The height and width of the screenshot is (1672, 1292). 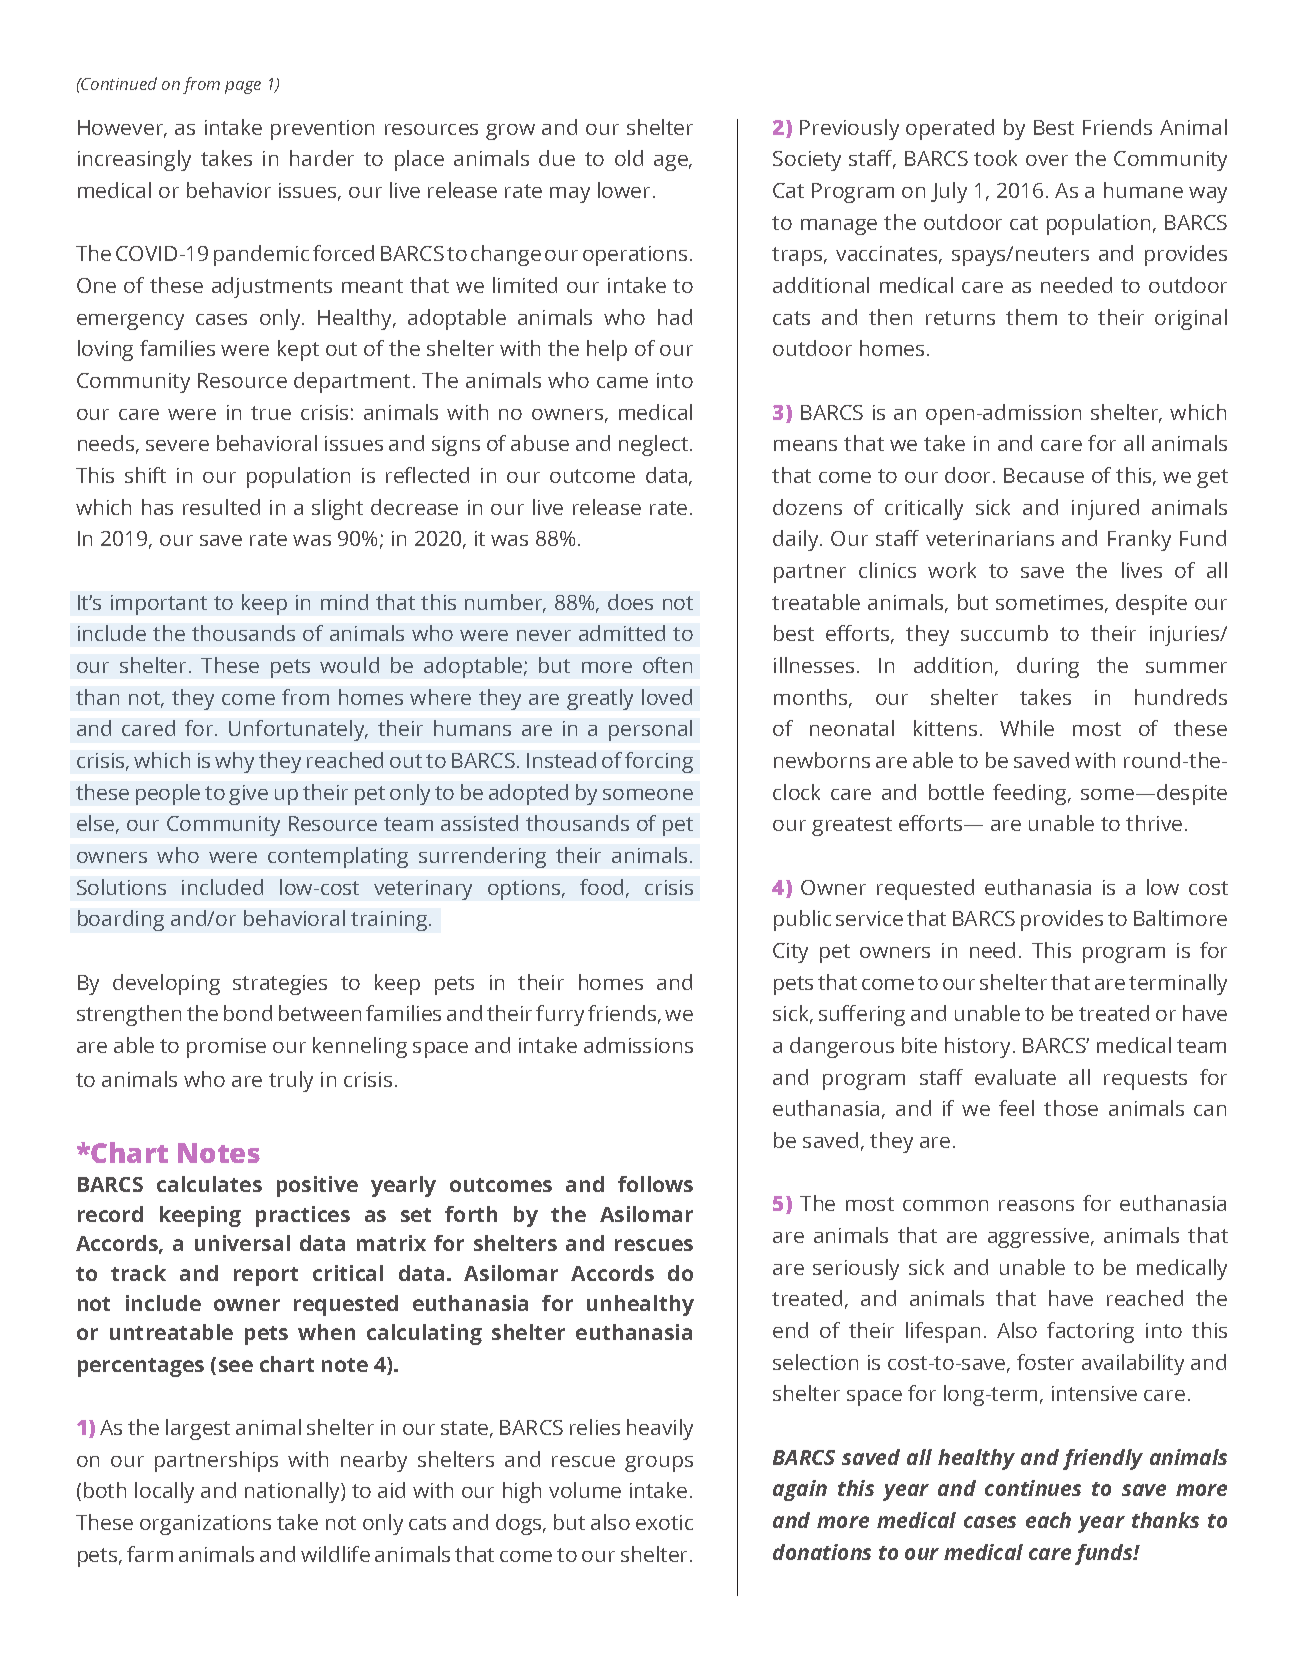 What do you see at coordinates (1154, 823) in the screenshot?
I see `thrive` at bounding box center [1154, 823].
